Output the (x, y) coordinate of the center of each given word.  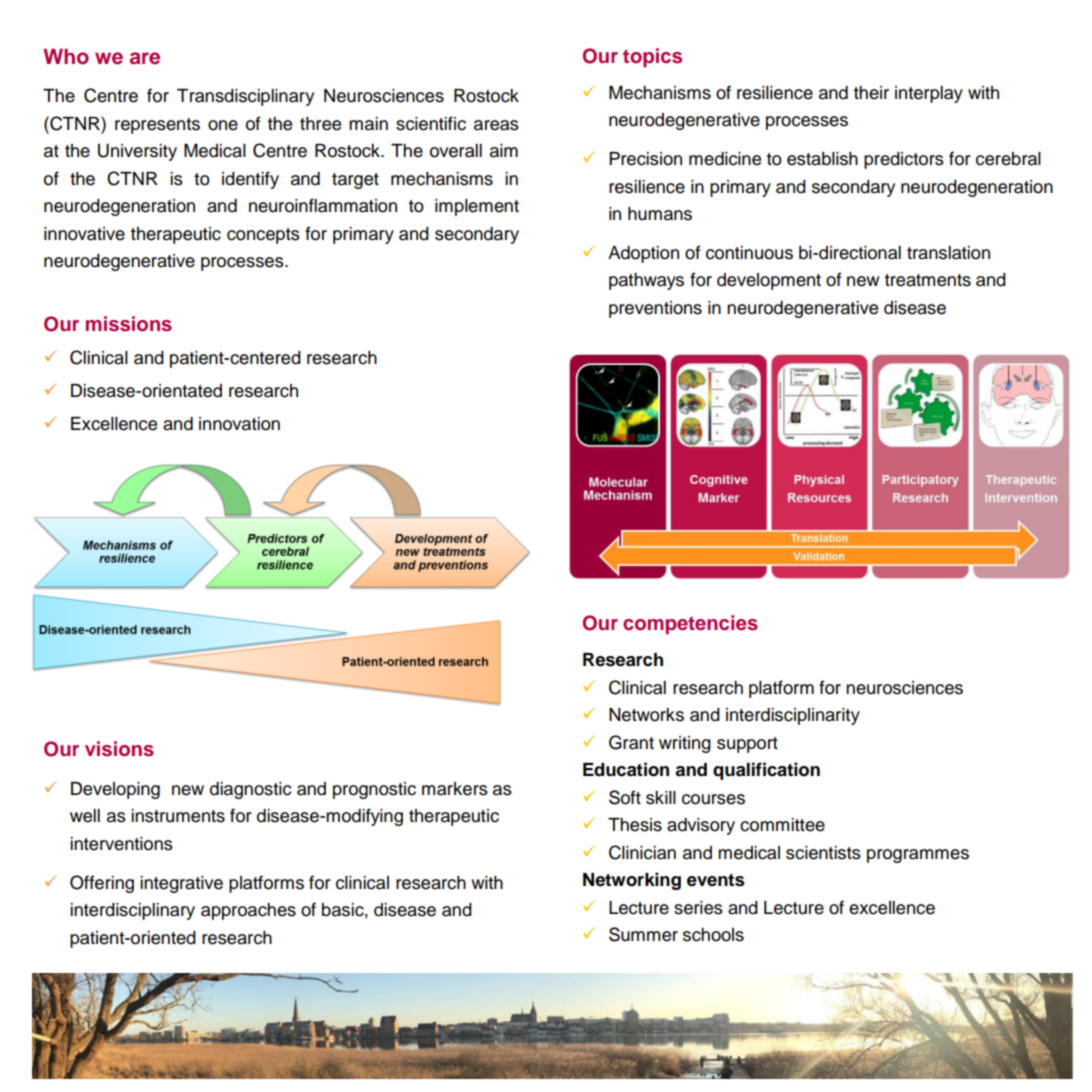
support (747, 745)
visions (119, 749)
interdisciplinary (132, 911)
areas (496, 125)
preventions (655, 309)
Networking (632, 881)
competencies (690, 624)
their (871, 93)
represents (157, 126)
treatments (927, 280)
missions (129, 324)
